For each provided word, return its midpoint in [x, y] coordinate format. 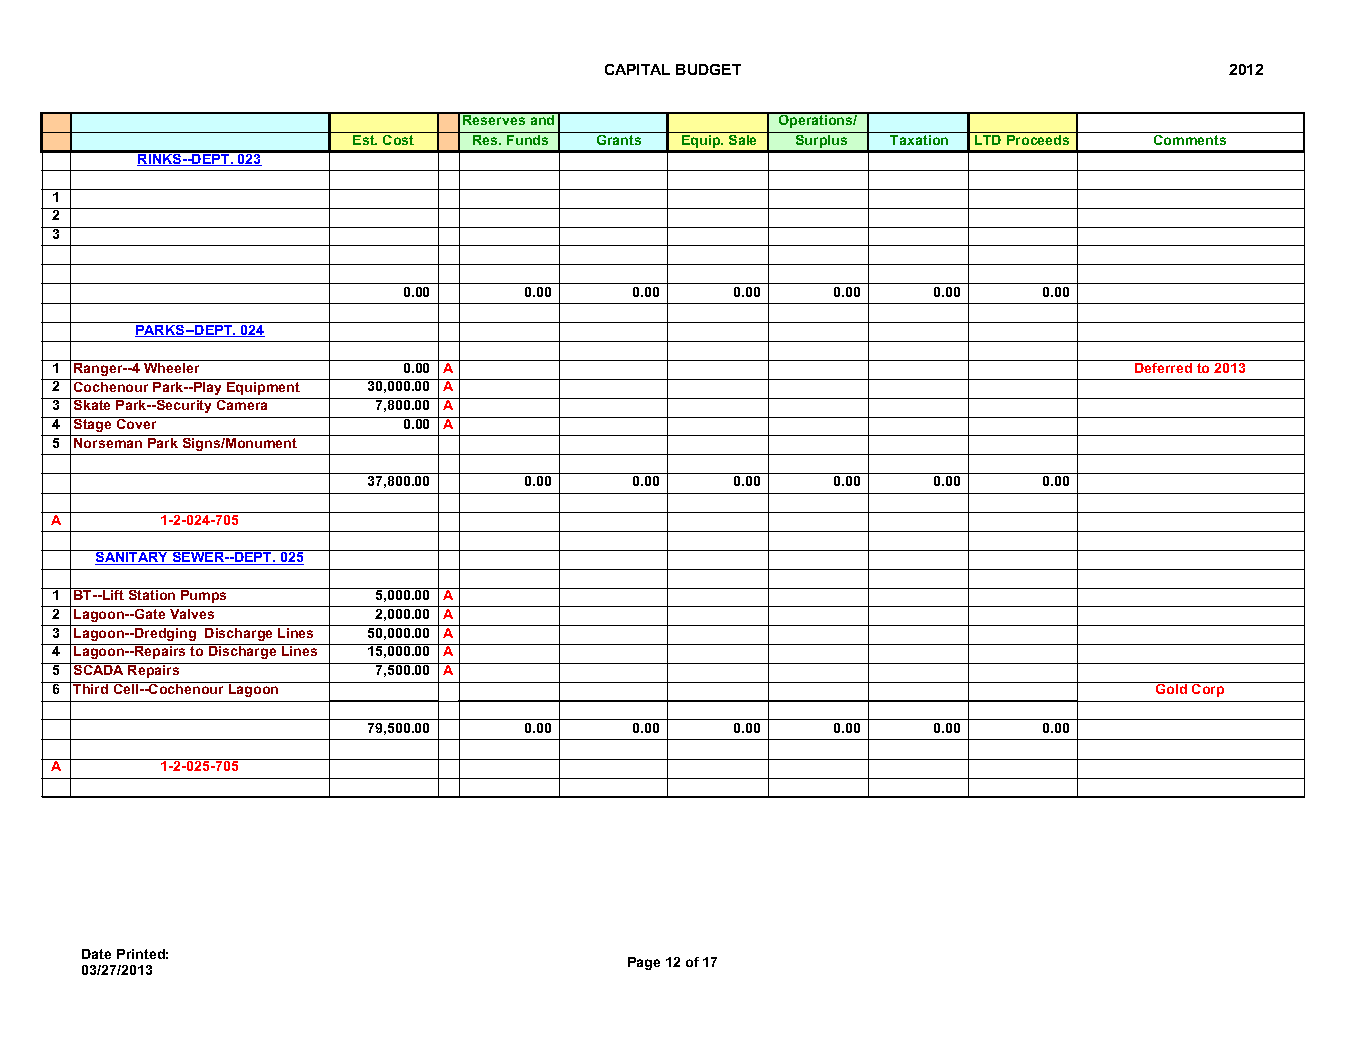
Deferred [1164, 366]
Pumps [204, 595]
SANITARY [132, 557]
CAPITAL [637, 69]
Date [96, 954]
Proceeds [1038, 140]
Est [365, 140]
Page [644, 963]
